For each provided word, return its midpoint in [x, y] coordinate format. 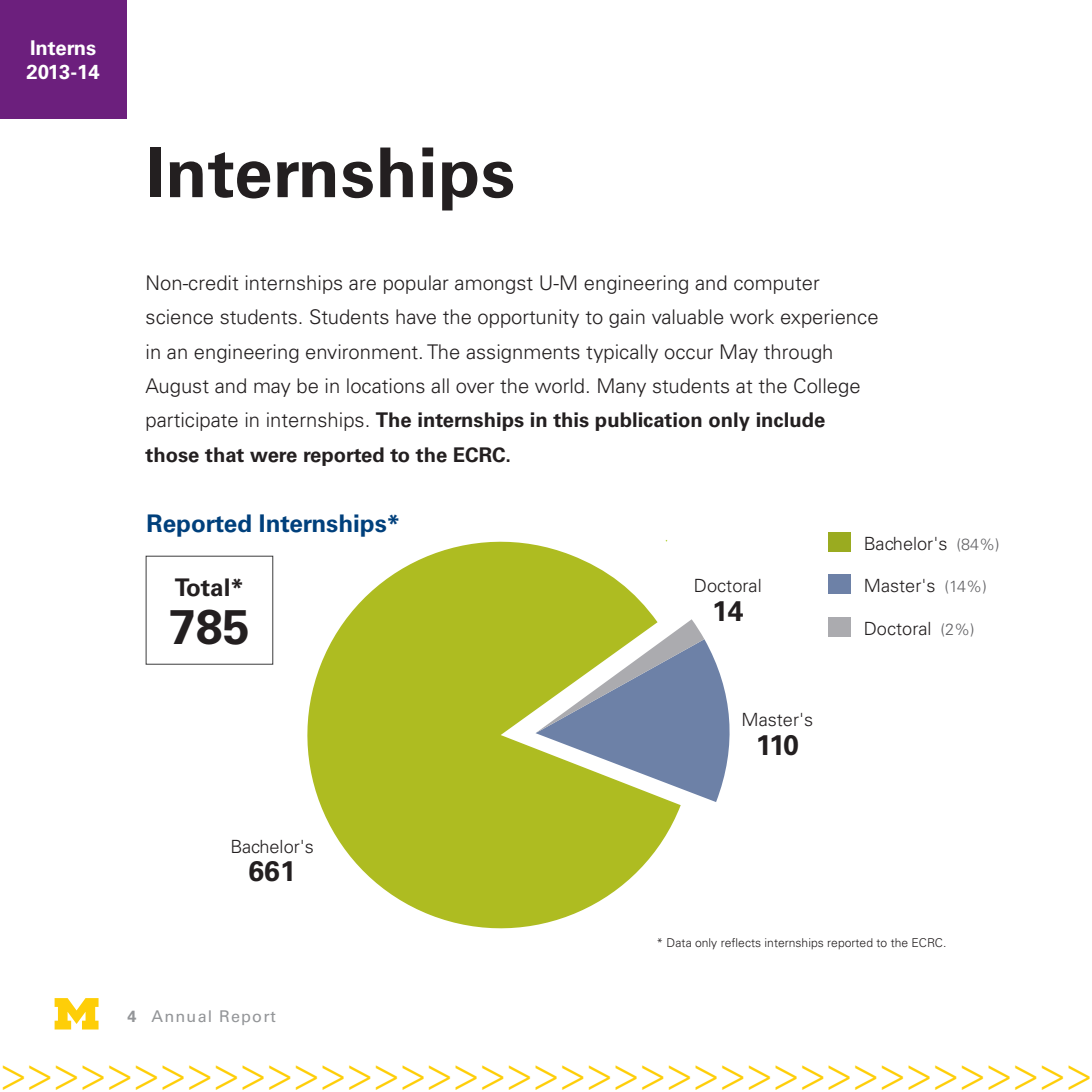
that [224, 455]
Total [202, 587]
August [177, 387]
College [827, 387]
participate [192, 421]
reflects [741, 942]
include [790, 420]
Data [679, 942]
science [179, 317]
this [571, 420]
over [475, 388]
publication [648, 421]
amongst [494, 285]
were [273, 457]
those [172, 455]
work [752, 317]
